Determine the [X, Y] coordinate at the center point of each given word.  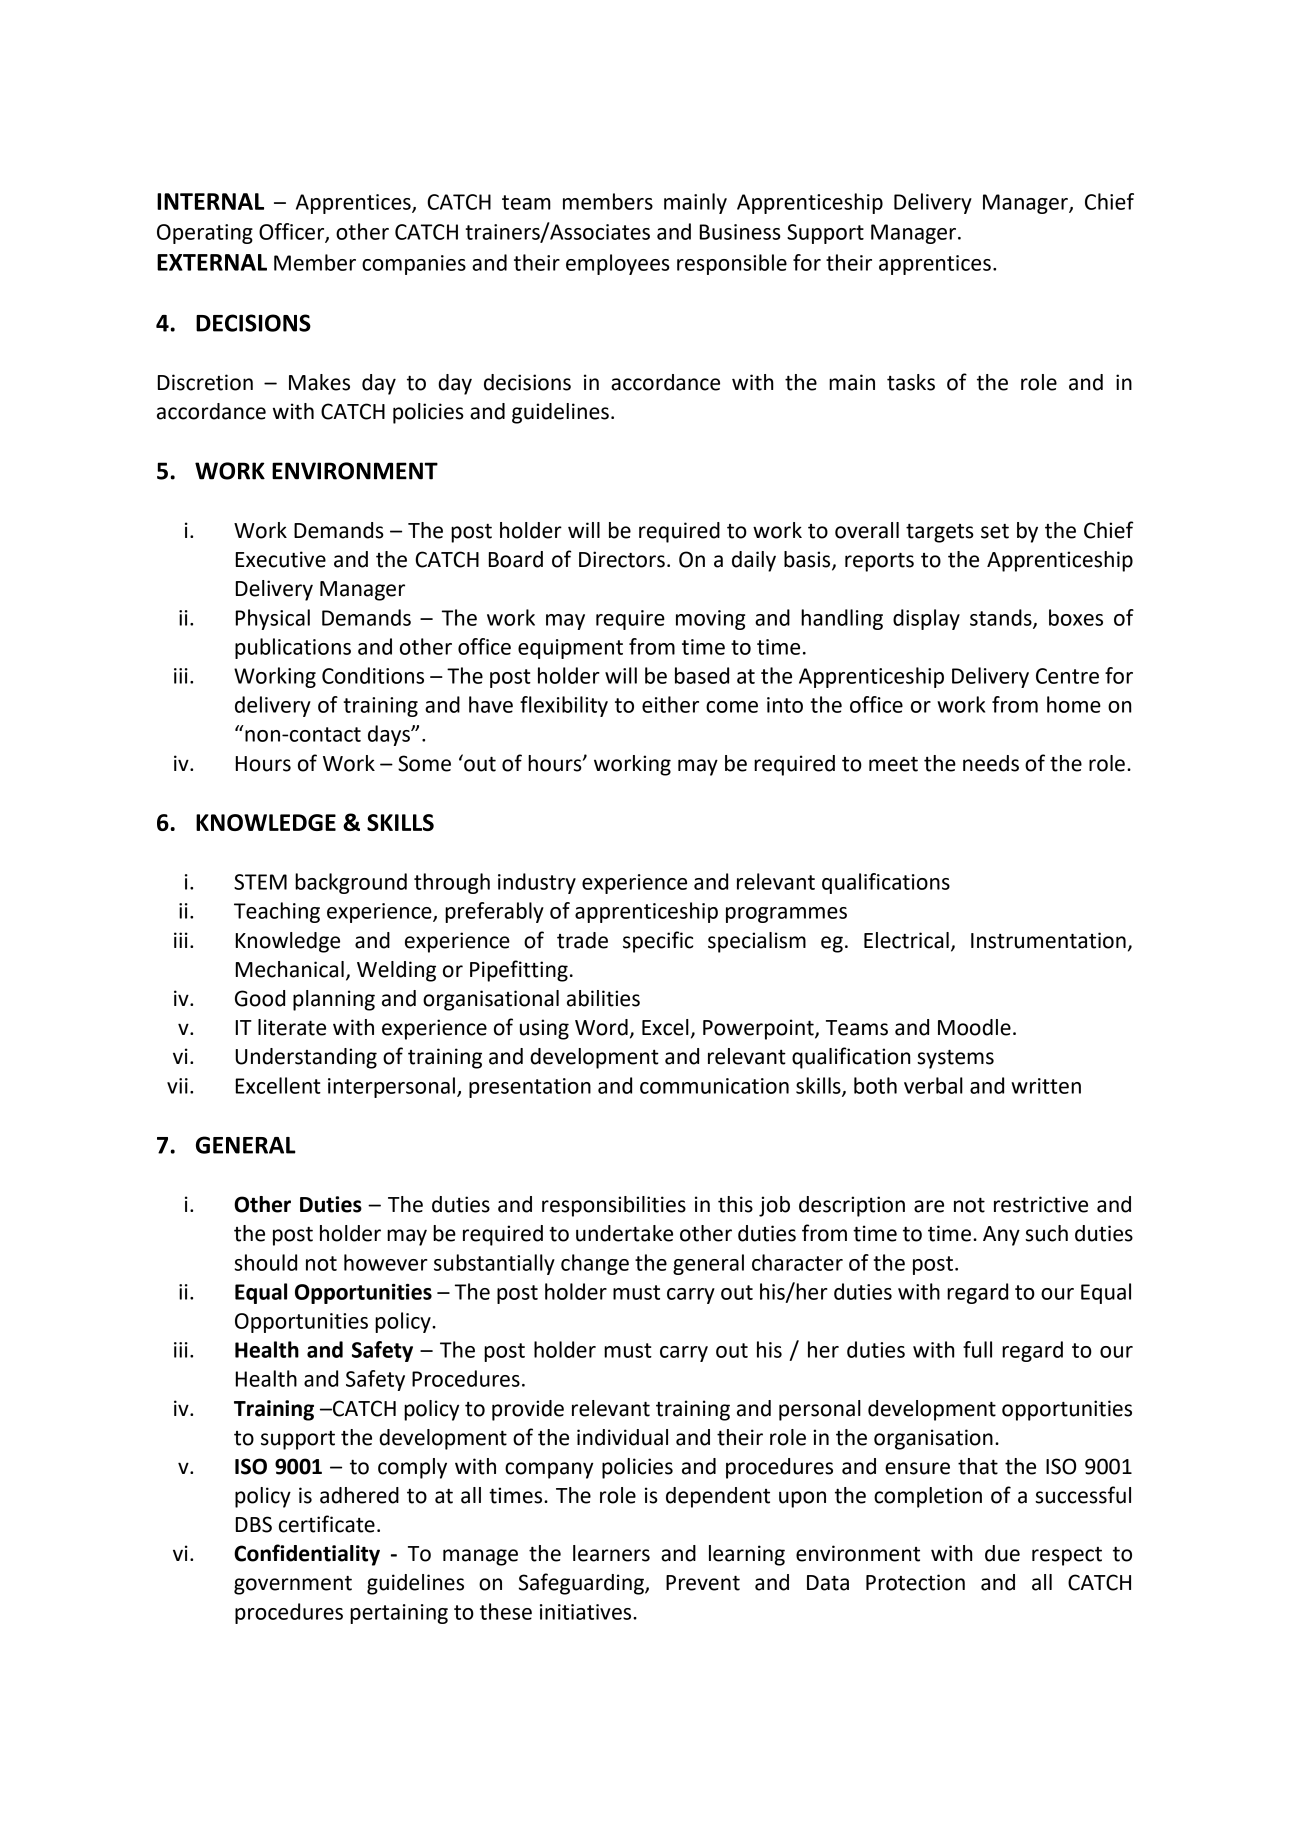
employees [618, 264]
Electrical [906, 940]
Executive [281, 559]
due [1002, 1553]
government [293, 1585]
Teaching [277, 912]
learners [611, 1553]
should [266, 1262]
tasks [911, 382]
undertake [624, 1233]
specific [658, 942]
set [995, 531]
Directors [622, 559]
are [929, 1206]
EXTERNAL [212, 262]
